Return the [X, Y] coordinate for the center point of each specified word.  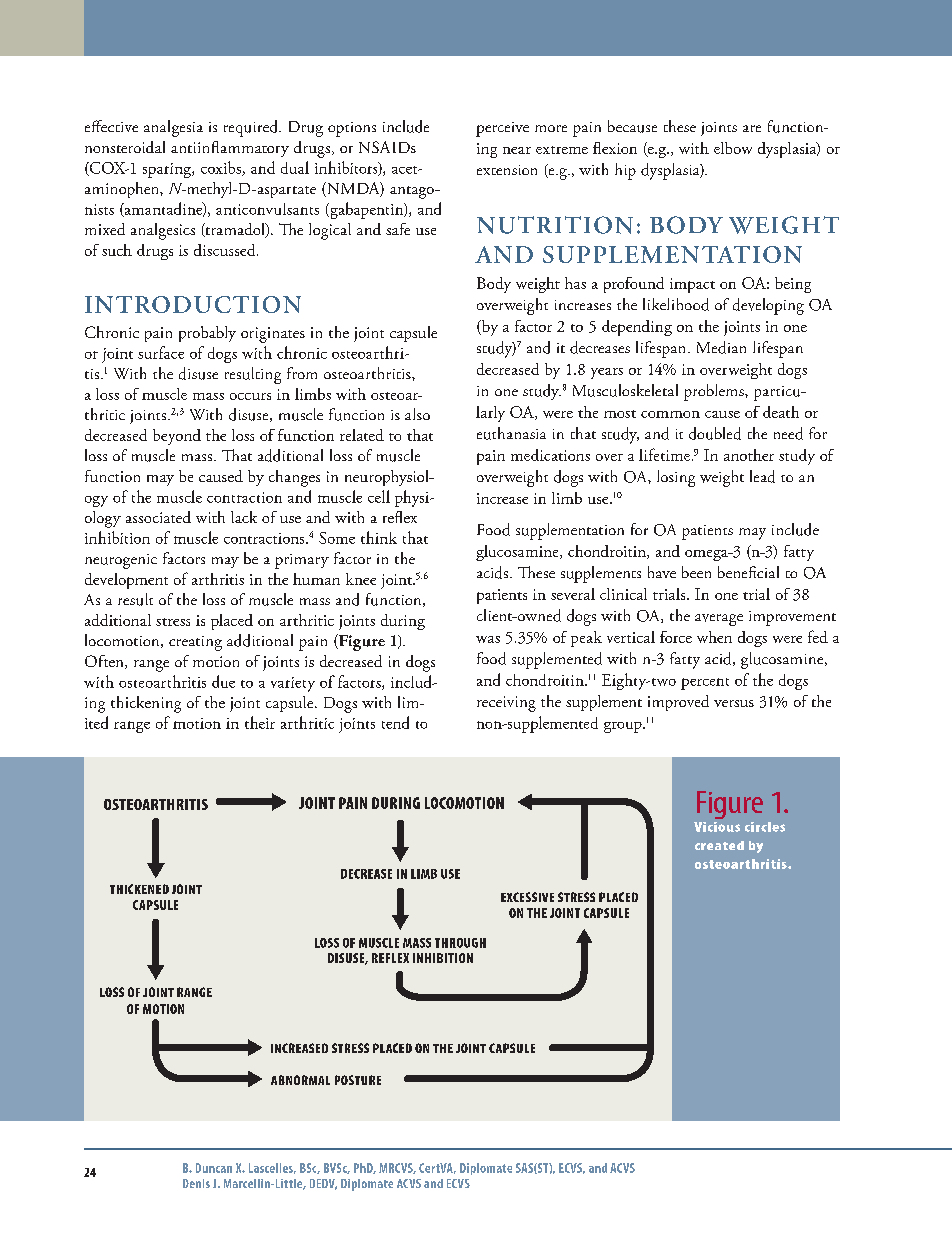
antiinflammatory [230, 149]
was [488, 639]
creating [195, 643]
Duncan [214, 1168]
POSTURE [358, 1080]
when [714, 637]
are [752, 128]
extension [507, 170]
